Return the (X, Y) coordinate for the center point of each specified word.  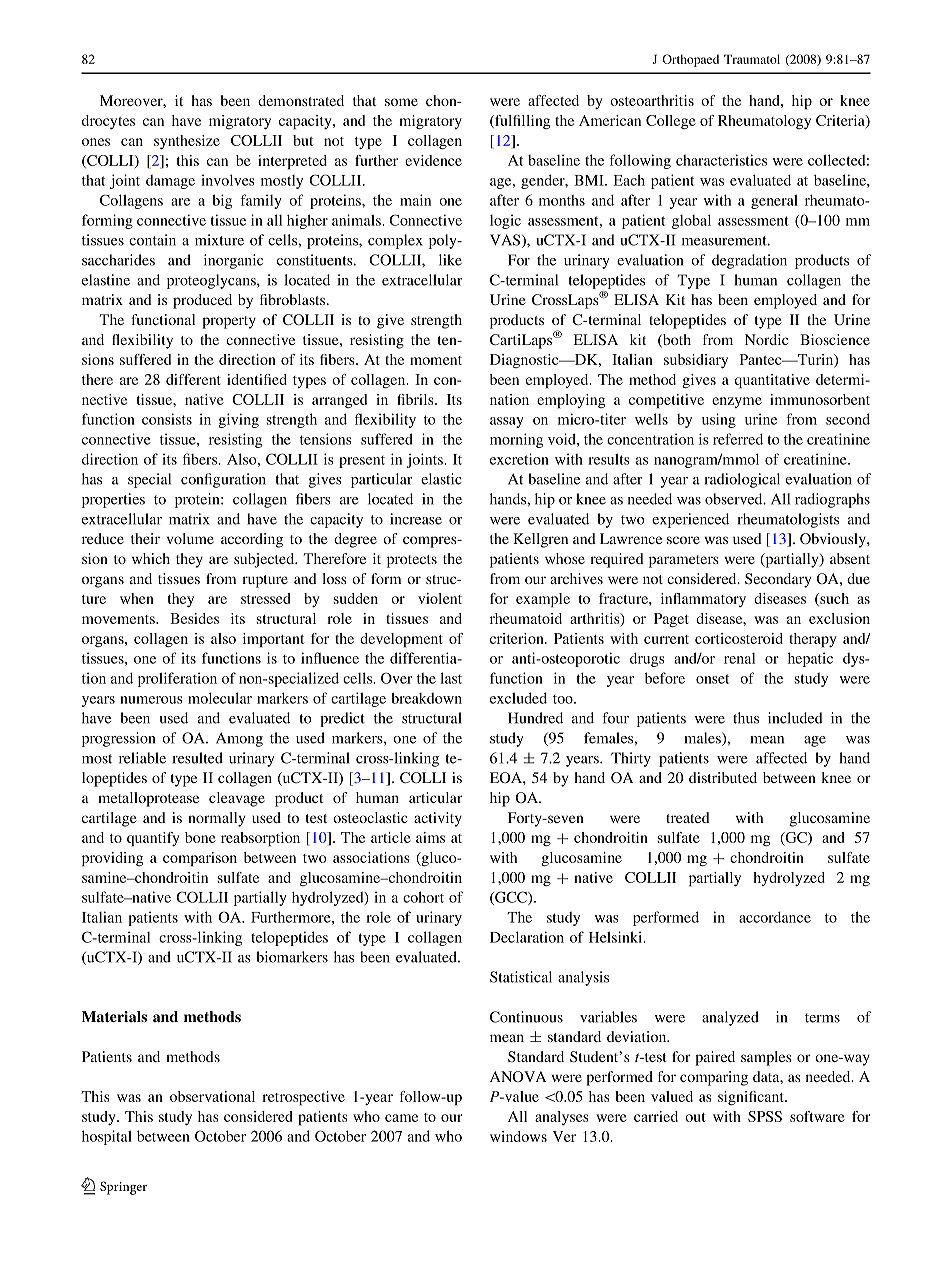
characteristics (721, 160)
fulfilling (521, 122)
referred (738, 439)
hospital (107, 1137)
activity (438, 819)
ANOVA (518, 1076)
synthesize (187, 142)
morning (516, 440)
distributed (723, 777)
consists (167, 419)
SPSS (765, 1116)
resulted (197, 758)
